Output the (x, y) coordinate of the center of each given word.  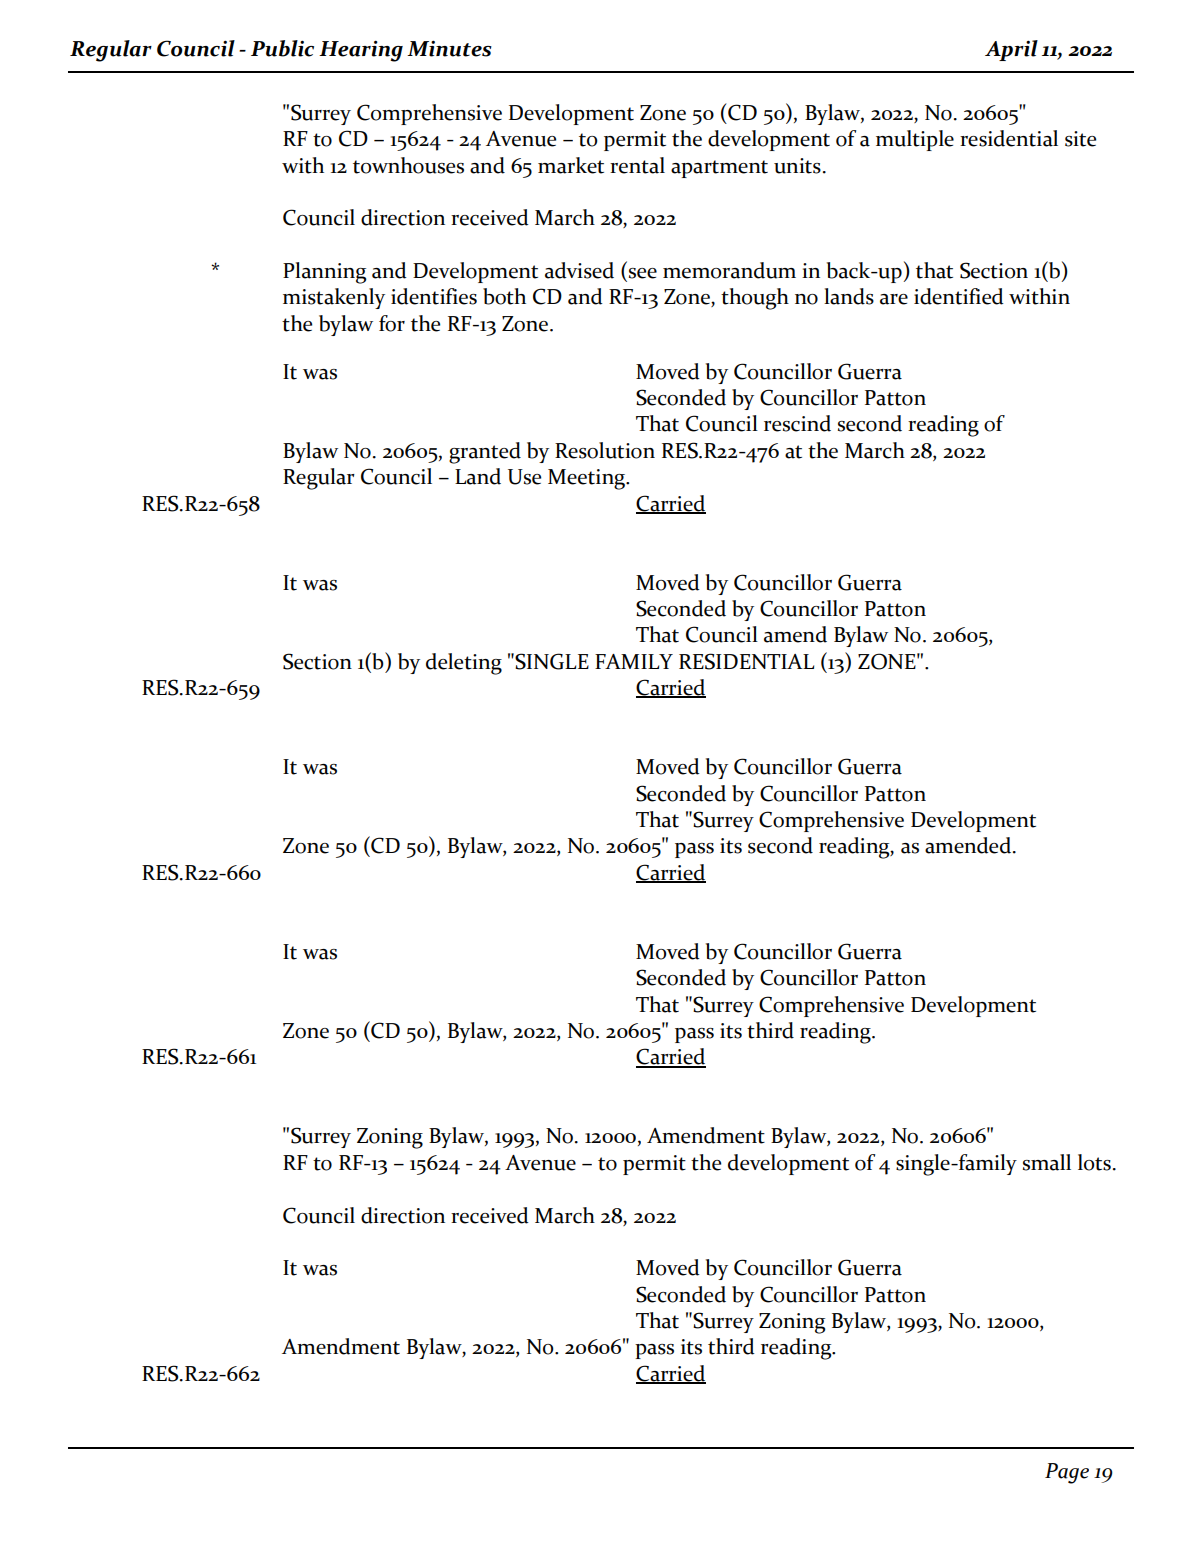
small (1047, 1162)
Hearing (361, 51)
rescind (797, 423)
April (1011, 50)
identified (959, 296)
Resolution (605, 450)
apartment (719, 169)
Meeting (587, 479)
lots (1094, 1162)
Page (1067, 1473)
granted (485, 453)
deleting (464, 664)
